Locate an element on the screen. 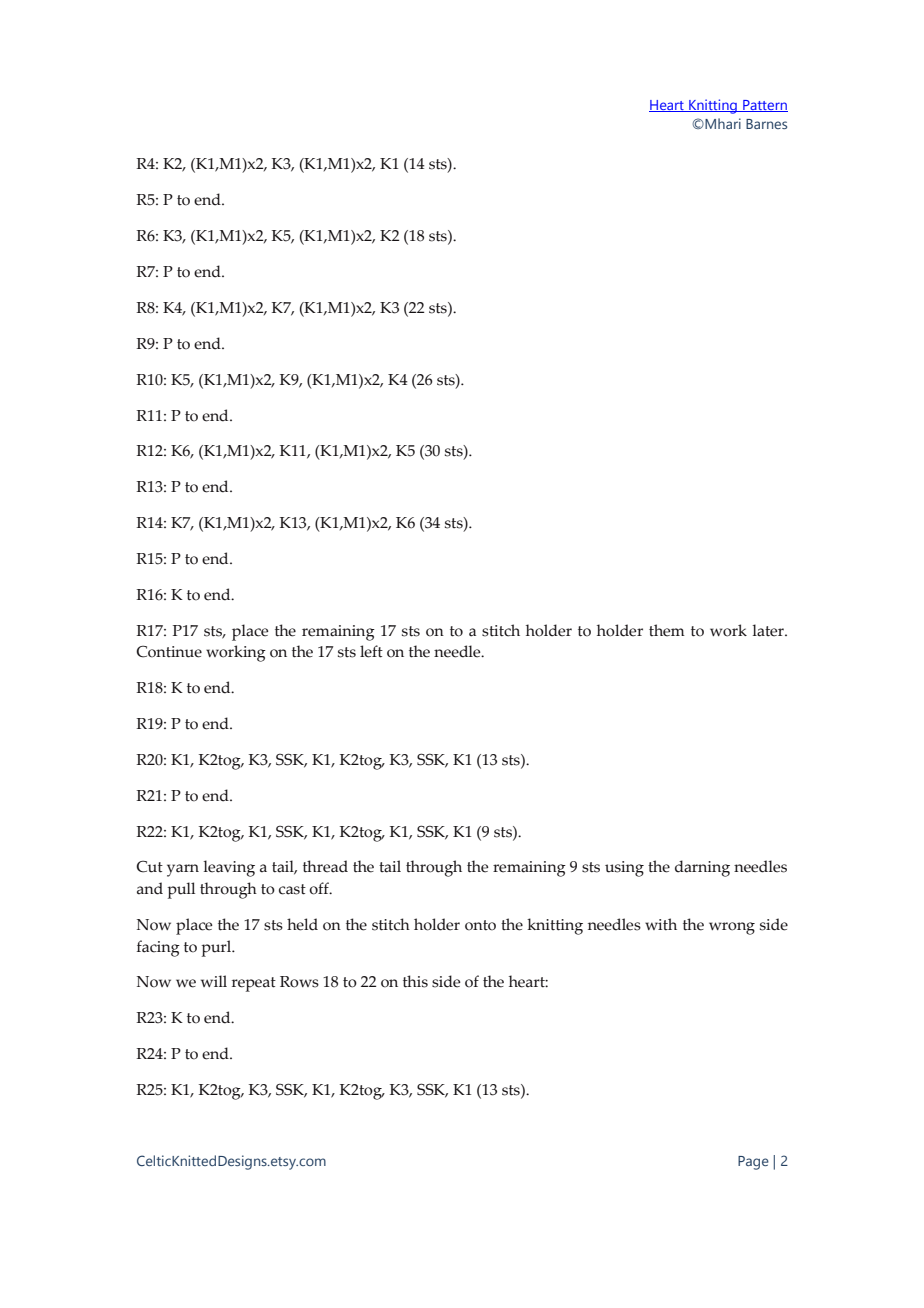 This screenshot has height=1308, width=924. leaving is located at coordinates (229, 868).
